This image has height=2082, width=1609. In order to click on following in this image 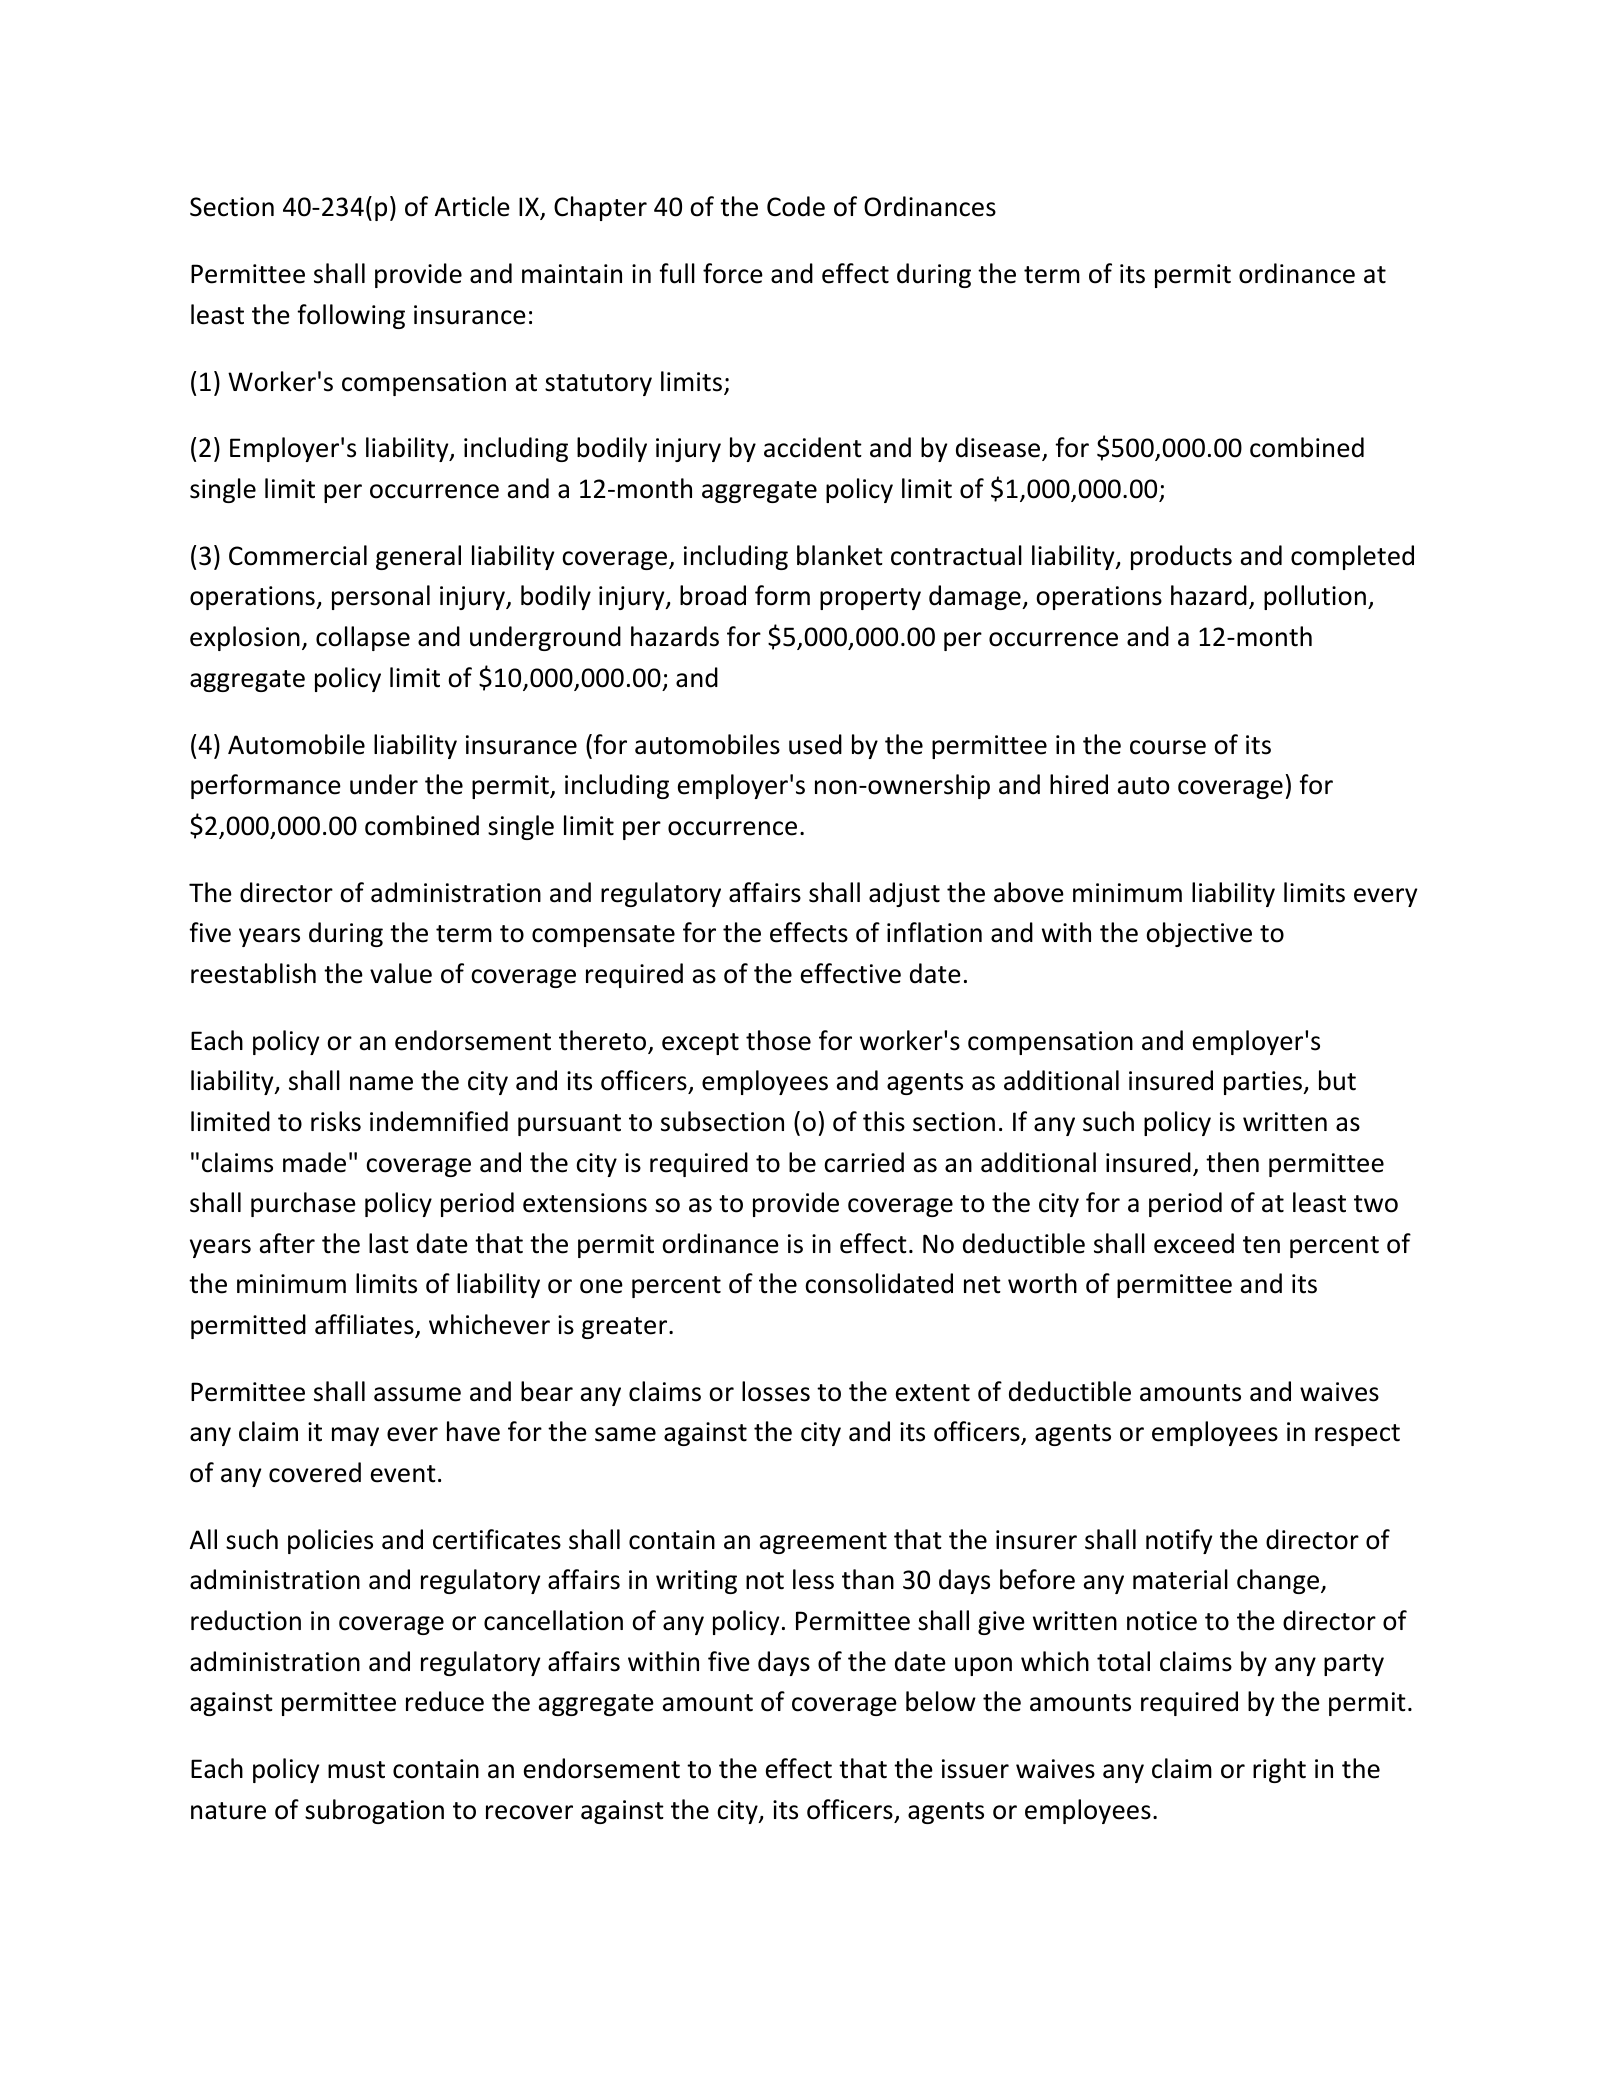, I will do `click(351, 316)`.
